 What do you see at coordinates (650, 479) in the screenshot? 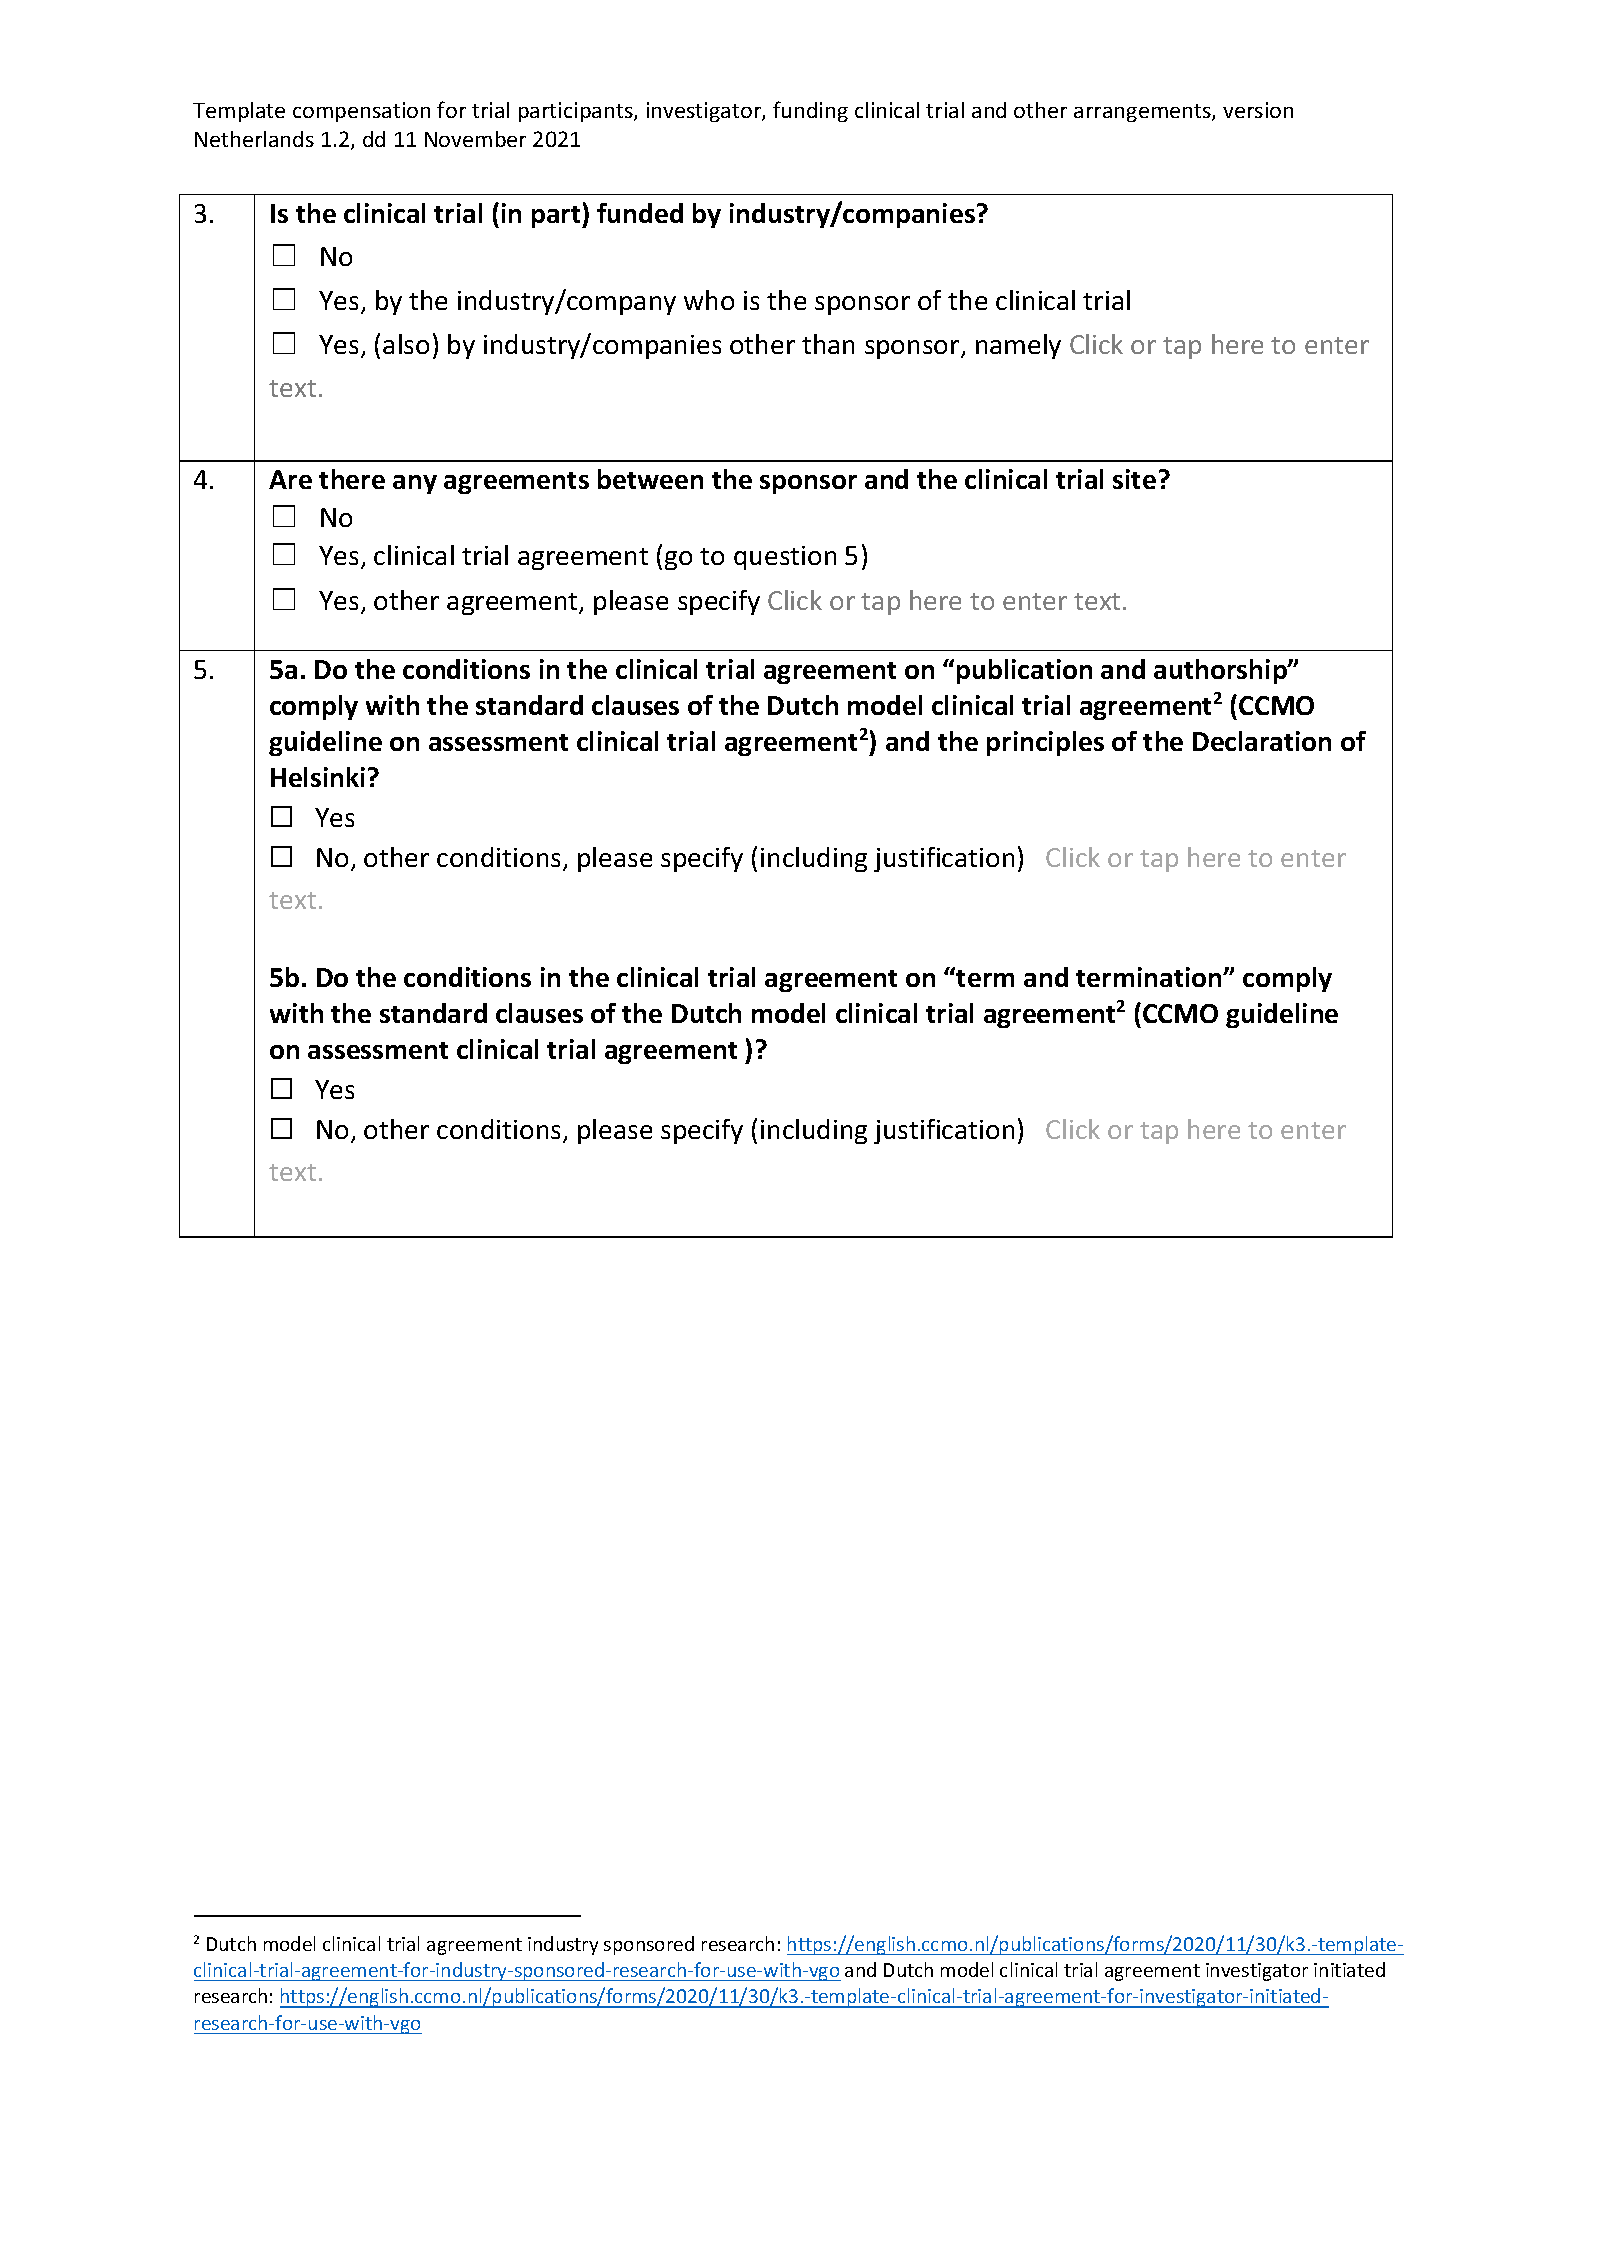
I see `between` at bounding box center [650, 479].
